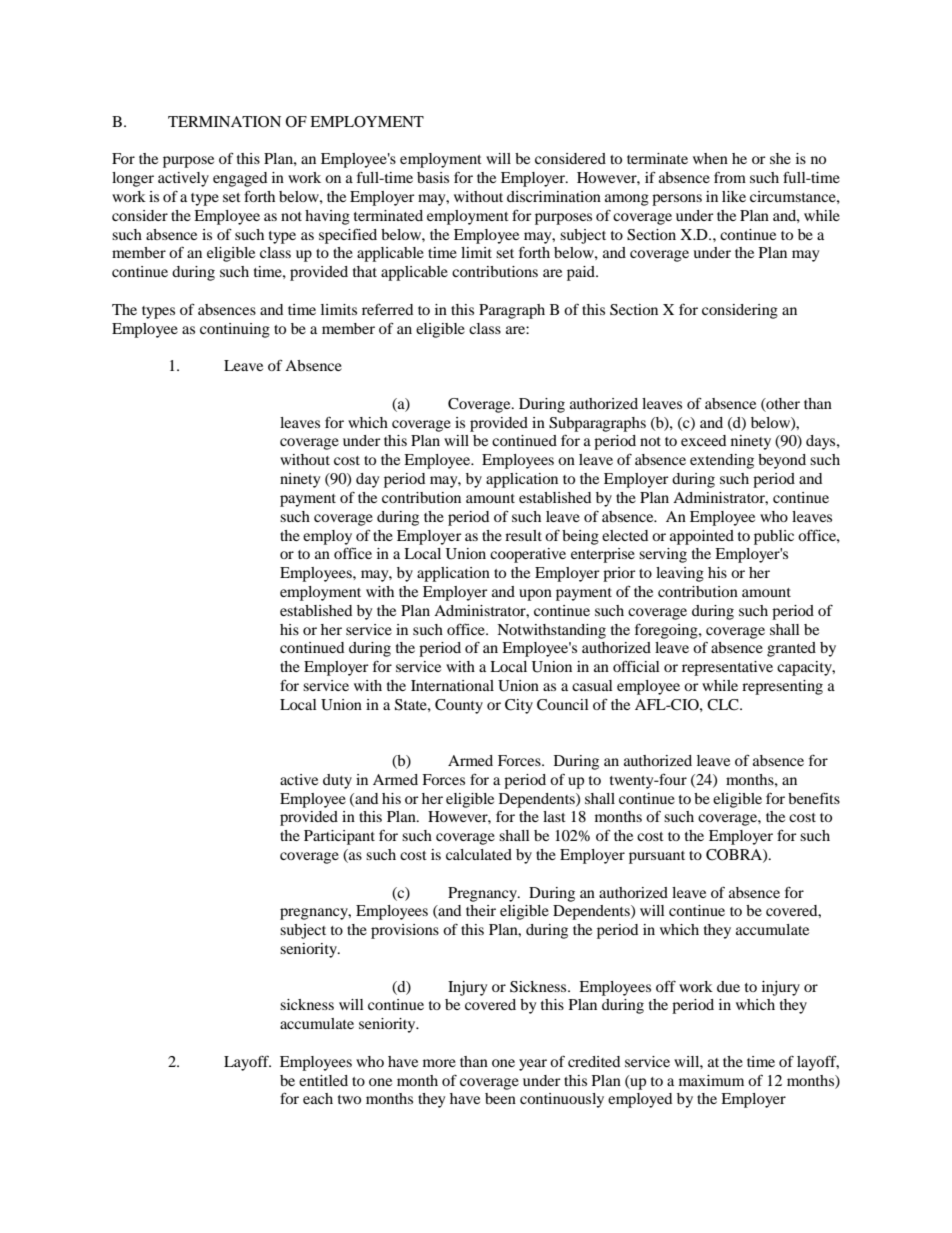 The height and width of the document is (1233, 952). I want to click on appointed, so click(702, 537).
